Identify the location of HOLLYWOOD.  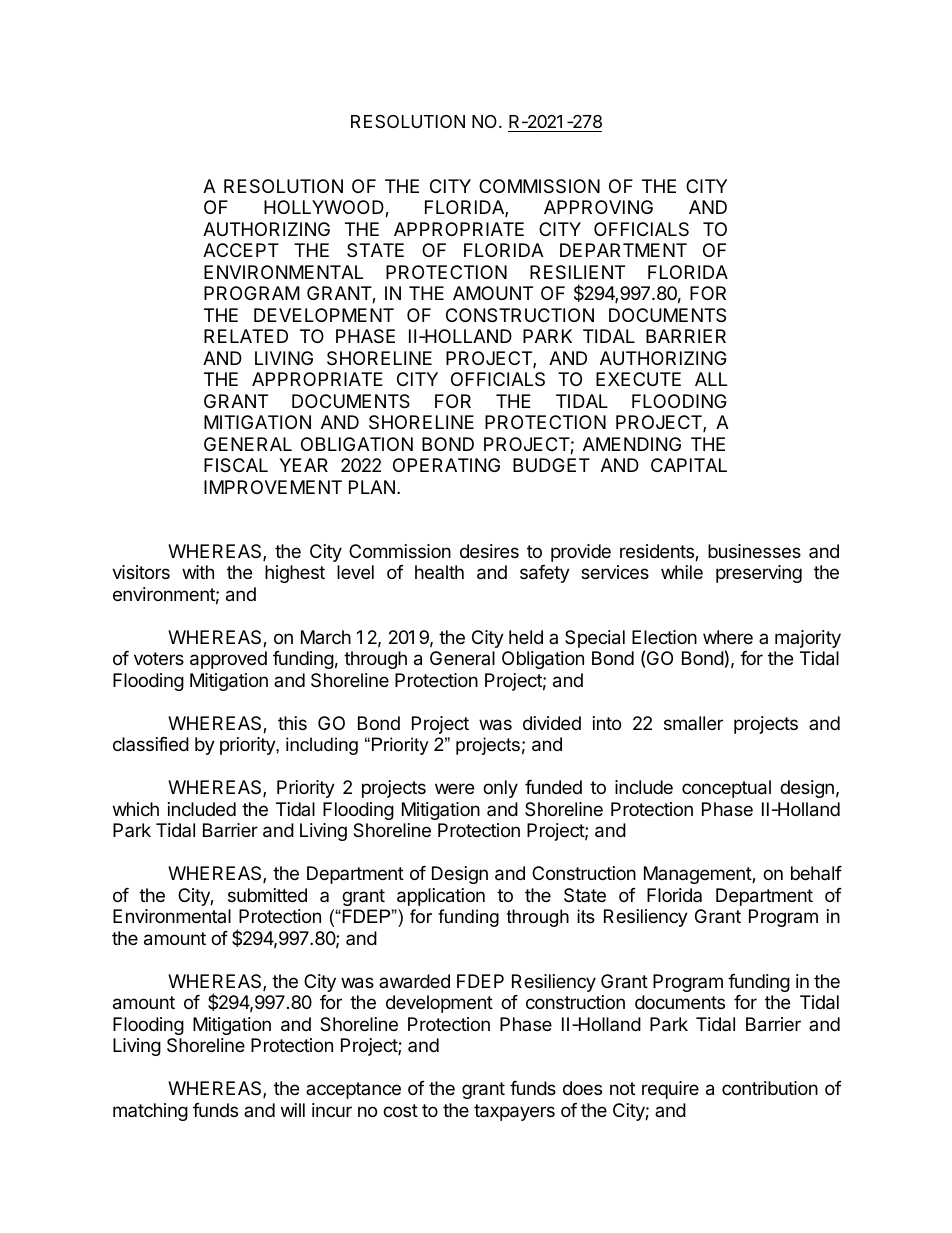
(325, 208).
